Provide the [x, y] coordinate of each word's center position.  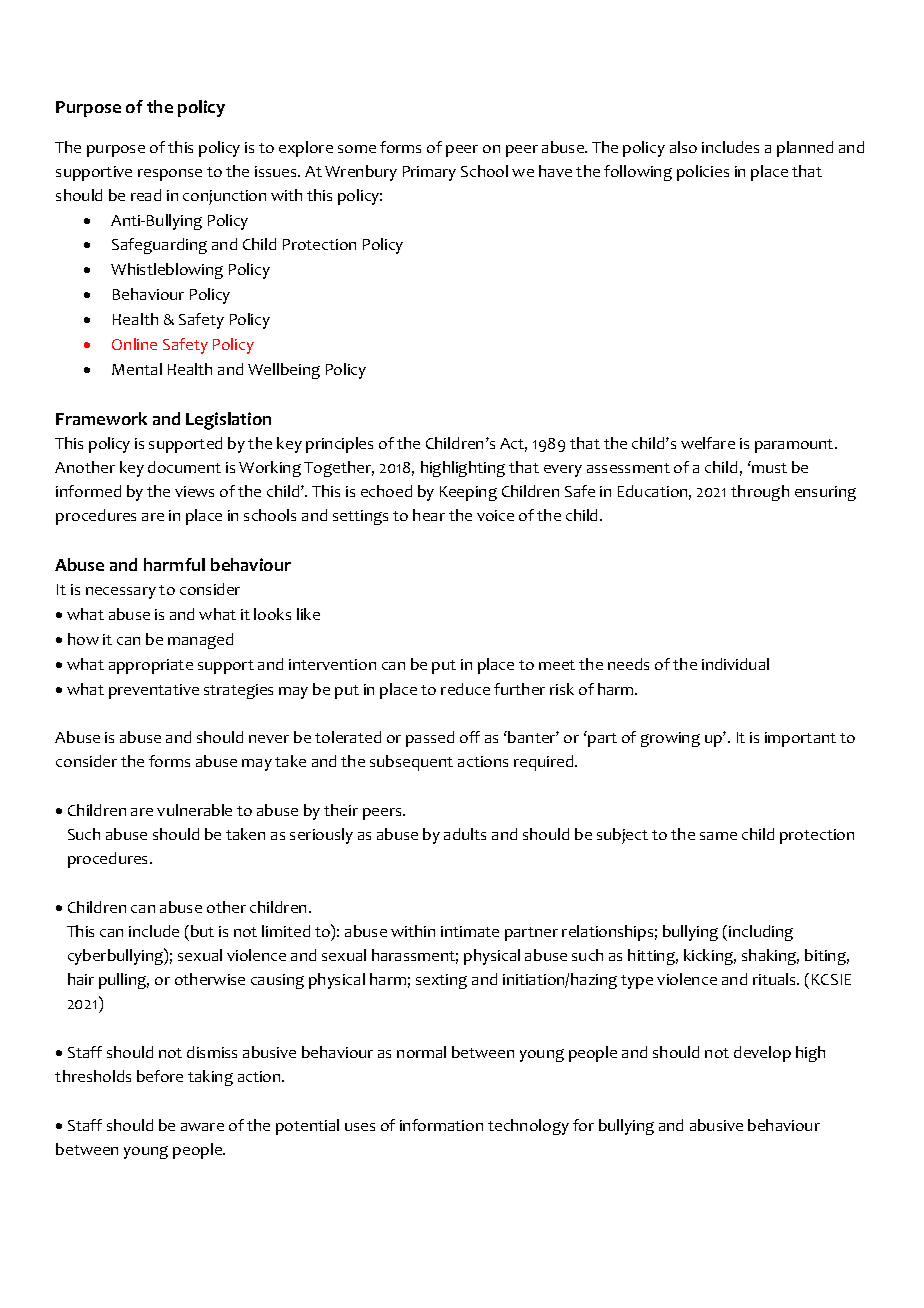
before [160, 1076]
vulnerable [194, 810]
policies [703, 173]
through [760, 493]
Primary [429, 173]
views [194, 491]
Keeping [468, 493]
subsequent [411, 763]
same [718, 836]
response [170, 175]
